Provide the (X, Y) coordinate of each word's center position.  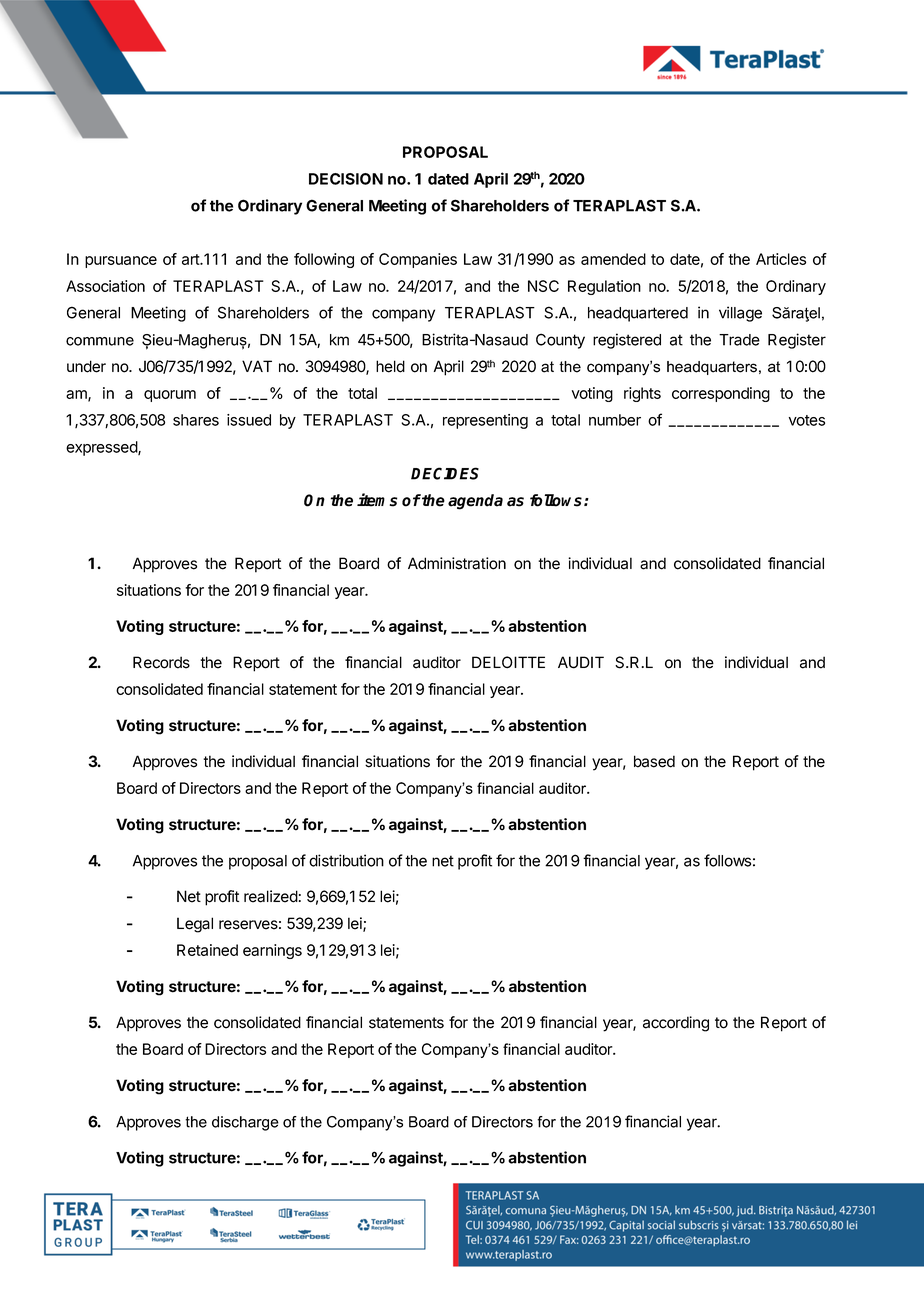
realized (271, 896)
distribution (346, 860)
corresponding (721, 394)
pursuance (121, 262)
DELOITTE (508, 662)
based (654, 761)
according (676, 1024)
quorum (170, 396)
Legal (195, 925)
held (390, 366)
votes (807, 420)
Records (161, 662)
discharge (245, 1123)
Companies (418, 260)
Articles (781, 259)
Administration (457, 563)
